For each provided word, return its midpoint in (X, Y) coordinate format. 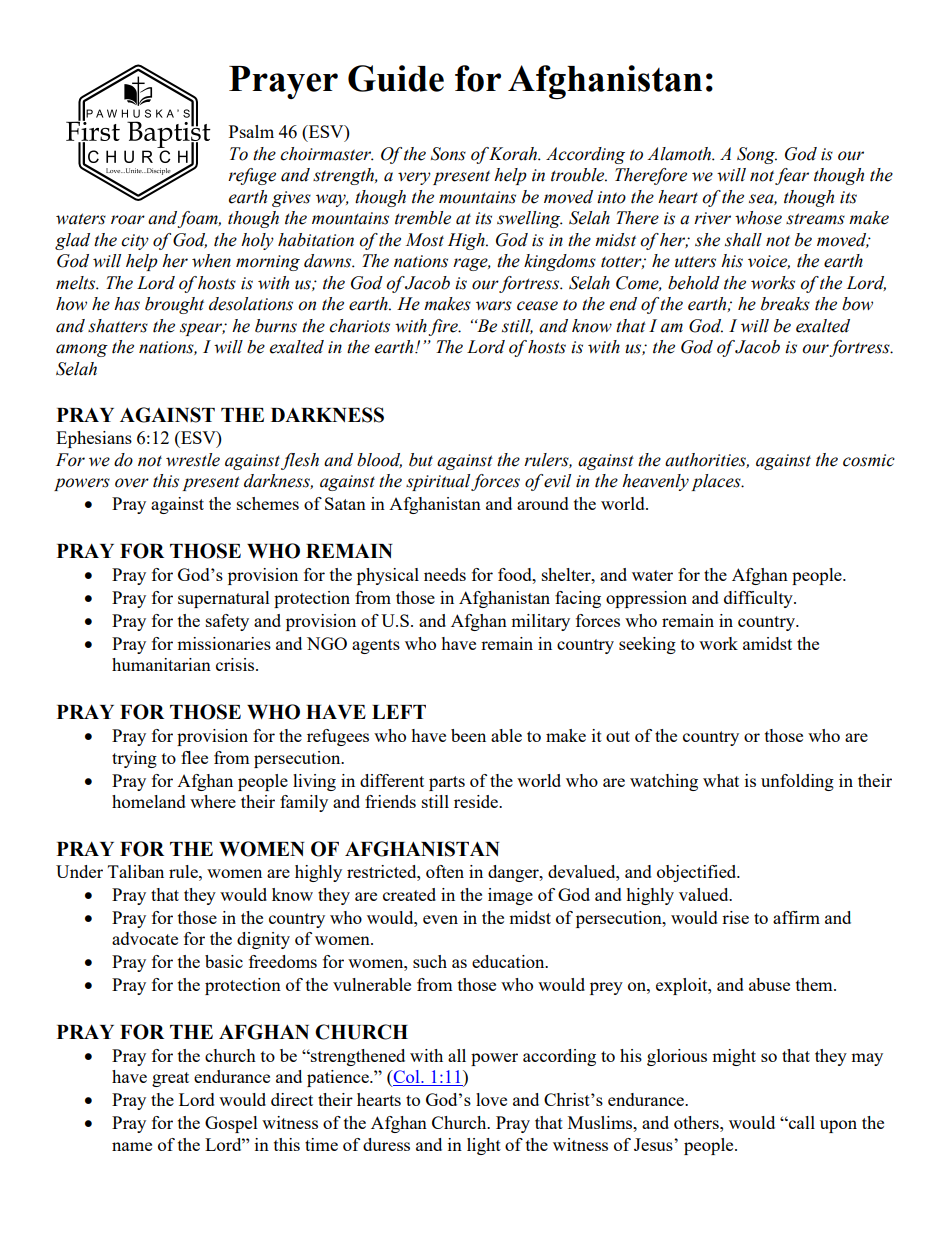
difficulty (759, 599)
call (801, 1122)
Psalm (251, 131)
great (170, 1079)
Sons (448, 154)
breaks (785, 304)
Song (757, 155)
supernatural (224, 599)
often (445, 871)
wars (494, 306)
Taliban (136, 871)
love (491, 1099)
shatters (118, 326)
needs (445, 574)
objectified (698, 873)
